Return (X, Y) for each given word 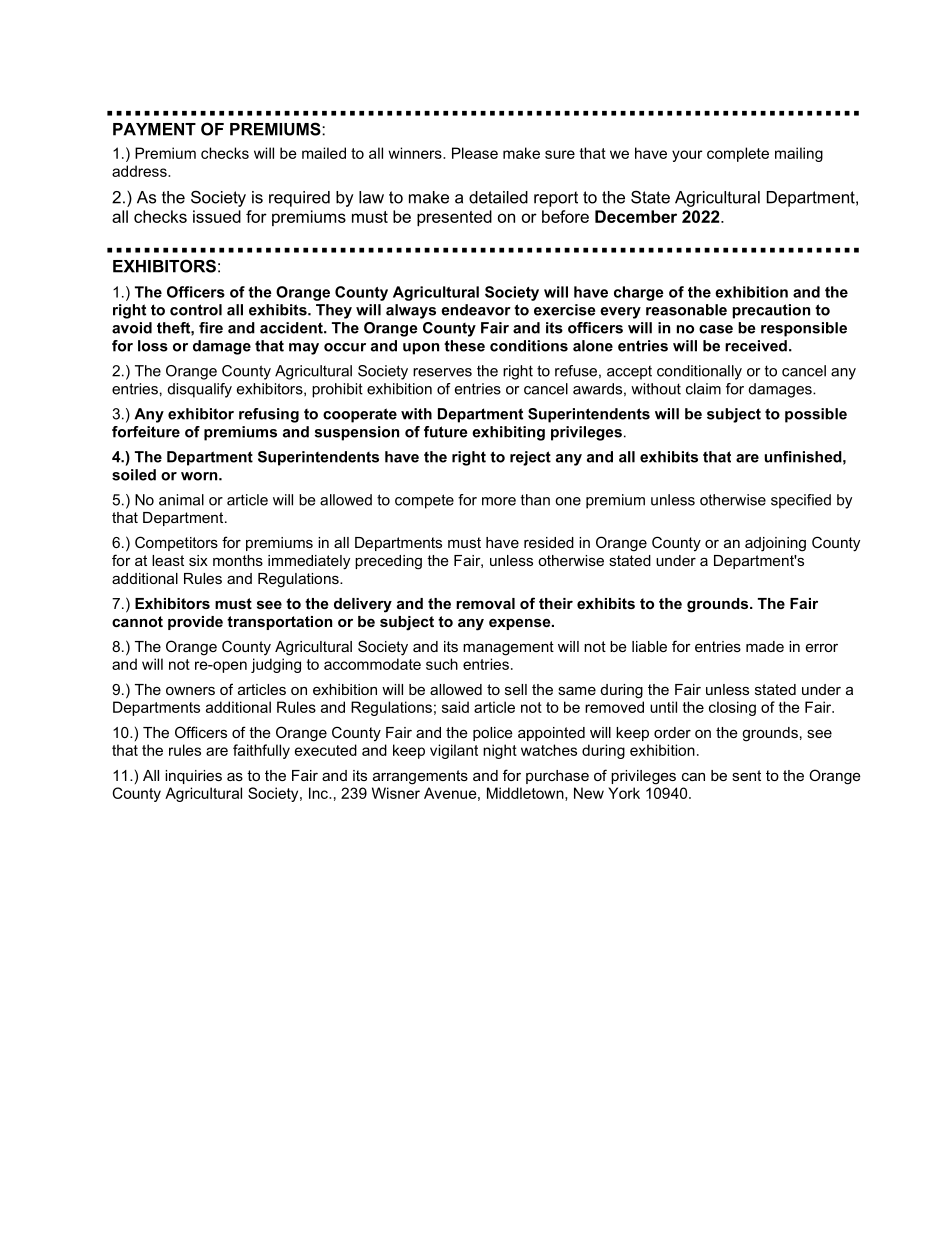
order (672, 732)
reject (530, 458)
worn (200, 476)
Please (475, 153)
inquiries (193, 777)
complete (738, 154)
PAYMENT (154, 129)
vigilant (454, 751)
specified (801, 501)
